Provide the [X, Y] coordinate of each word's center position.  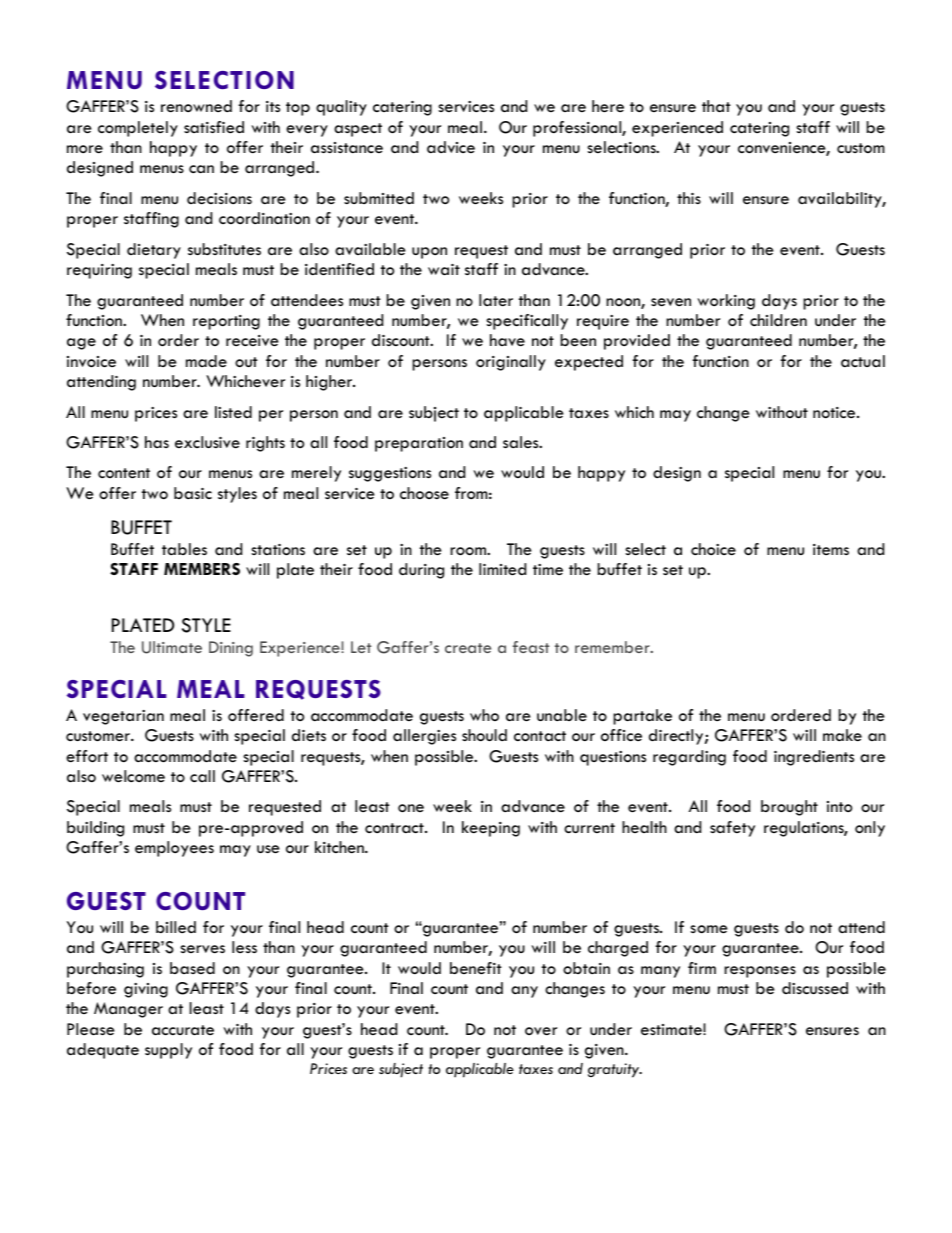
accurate [183, 1030]
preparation [419, 444]
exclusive [207, 442]
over [541, 1031]
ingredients [814, 758]
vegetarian [123, 717]
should [484, 735]
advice [451, 147]
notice [835, 412]
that [716, 106]
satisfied [214, 127]
